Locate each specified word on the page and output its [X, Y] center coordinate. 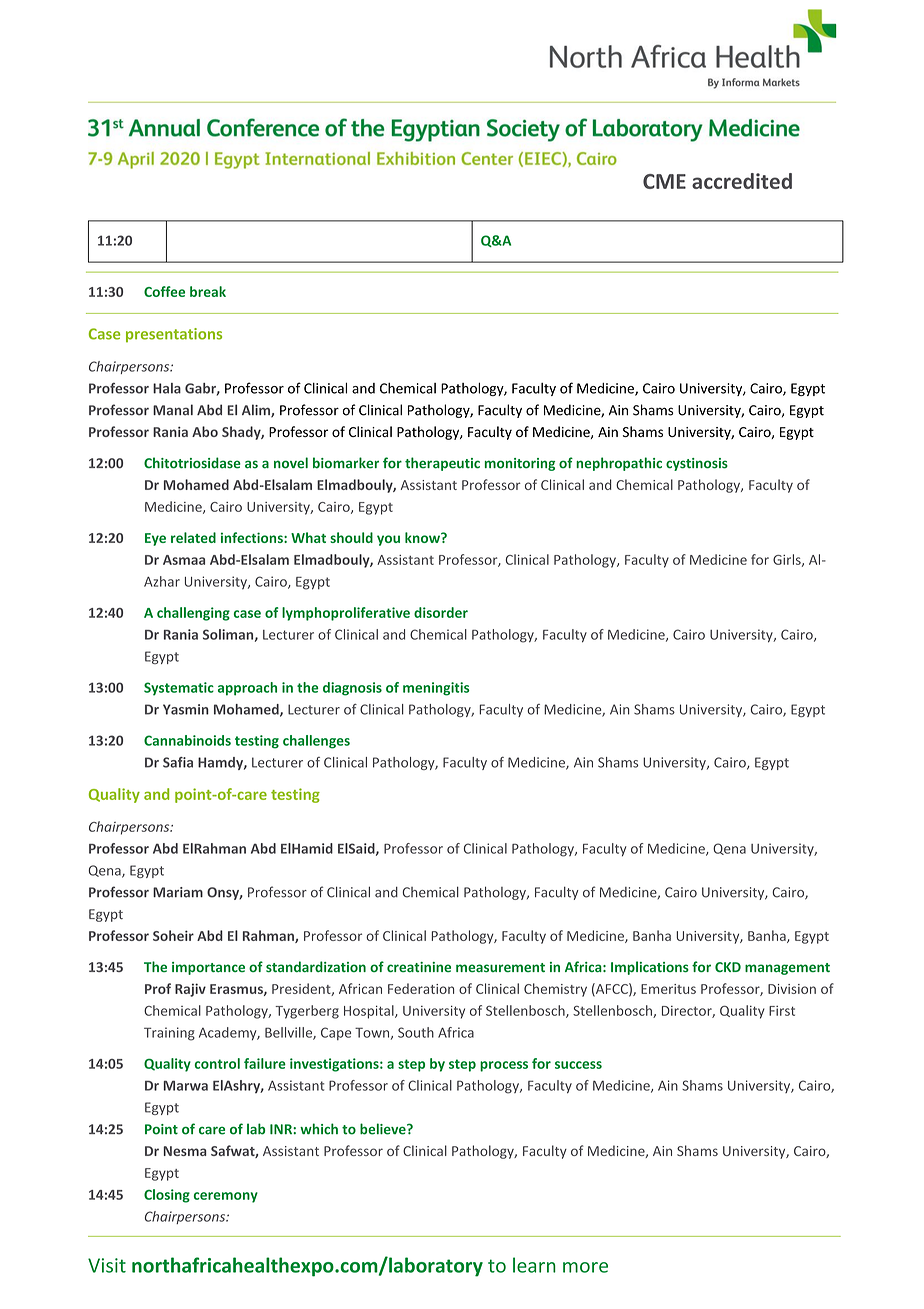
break [208, 291]
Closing [167, 1196]
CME [664, 181]
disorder [441, 612]
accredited [742, 181]
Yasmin [186, 709]
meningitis [436, 689]
